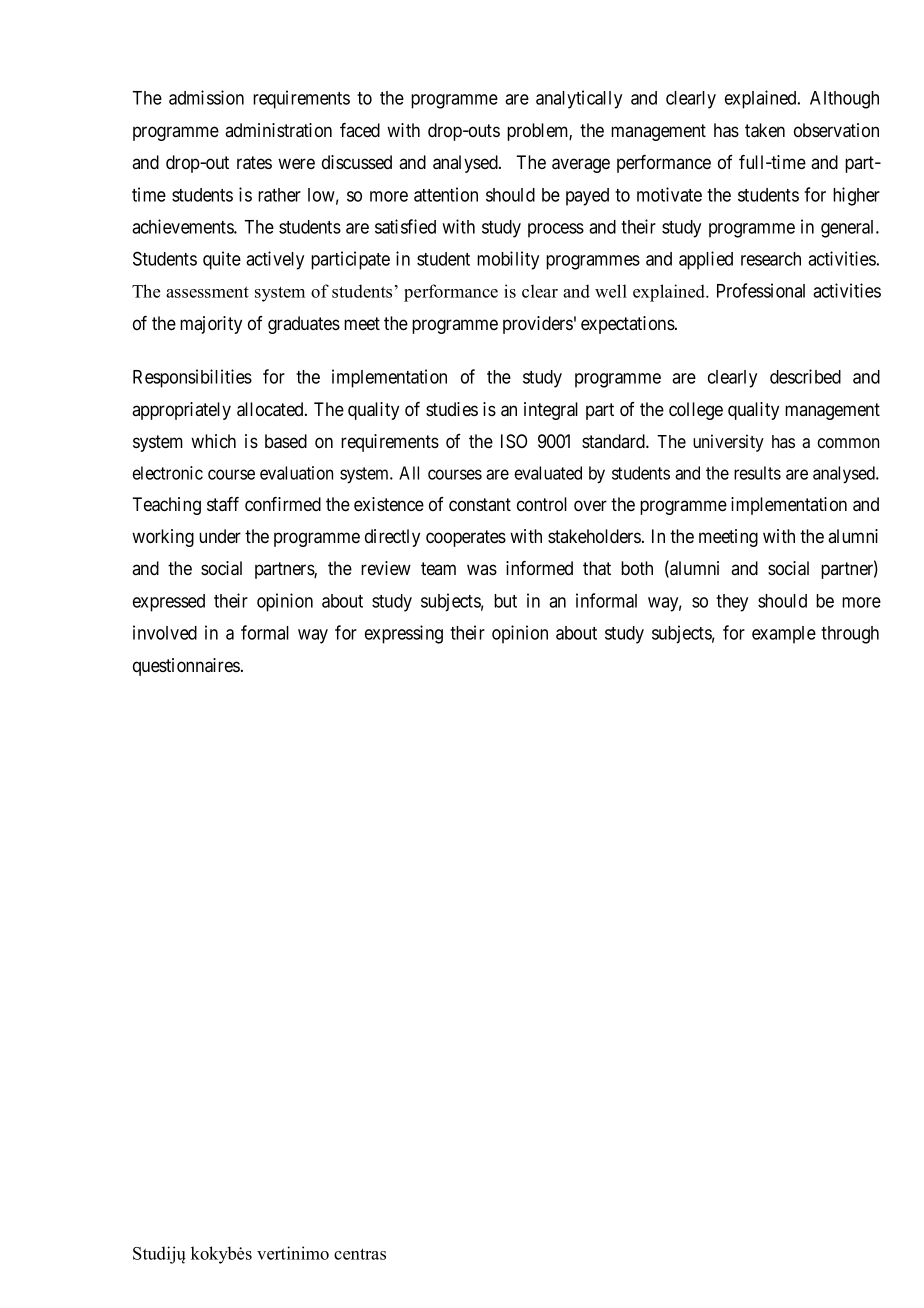  Describe the element at coordinates (296, 473) in the screenshot. I see `evaluation` at that location.
